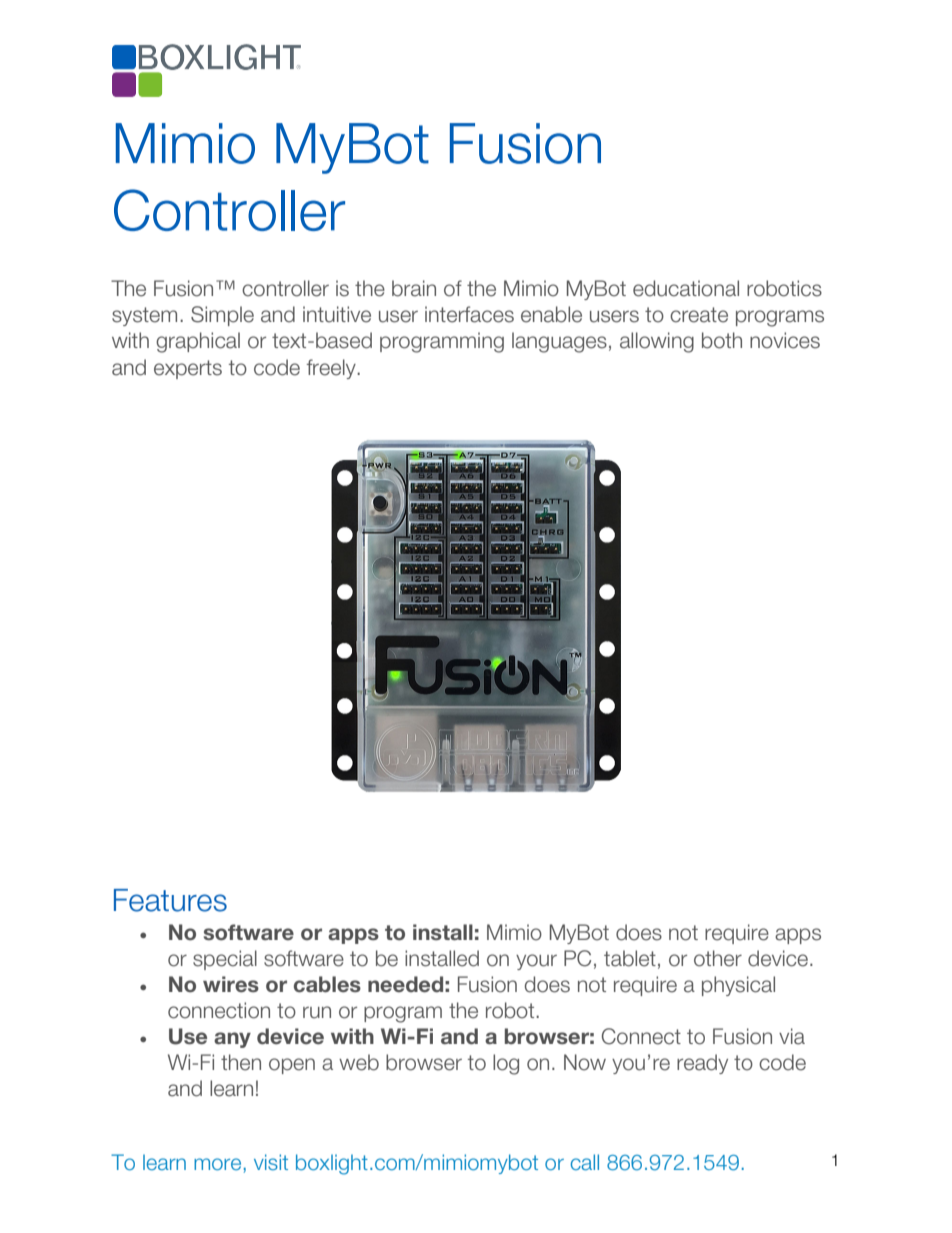 The image size is (952, 1233). Describe the element at coordinates (718, 958) in the screenshot. I see `other` at that location.
